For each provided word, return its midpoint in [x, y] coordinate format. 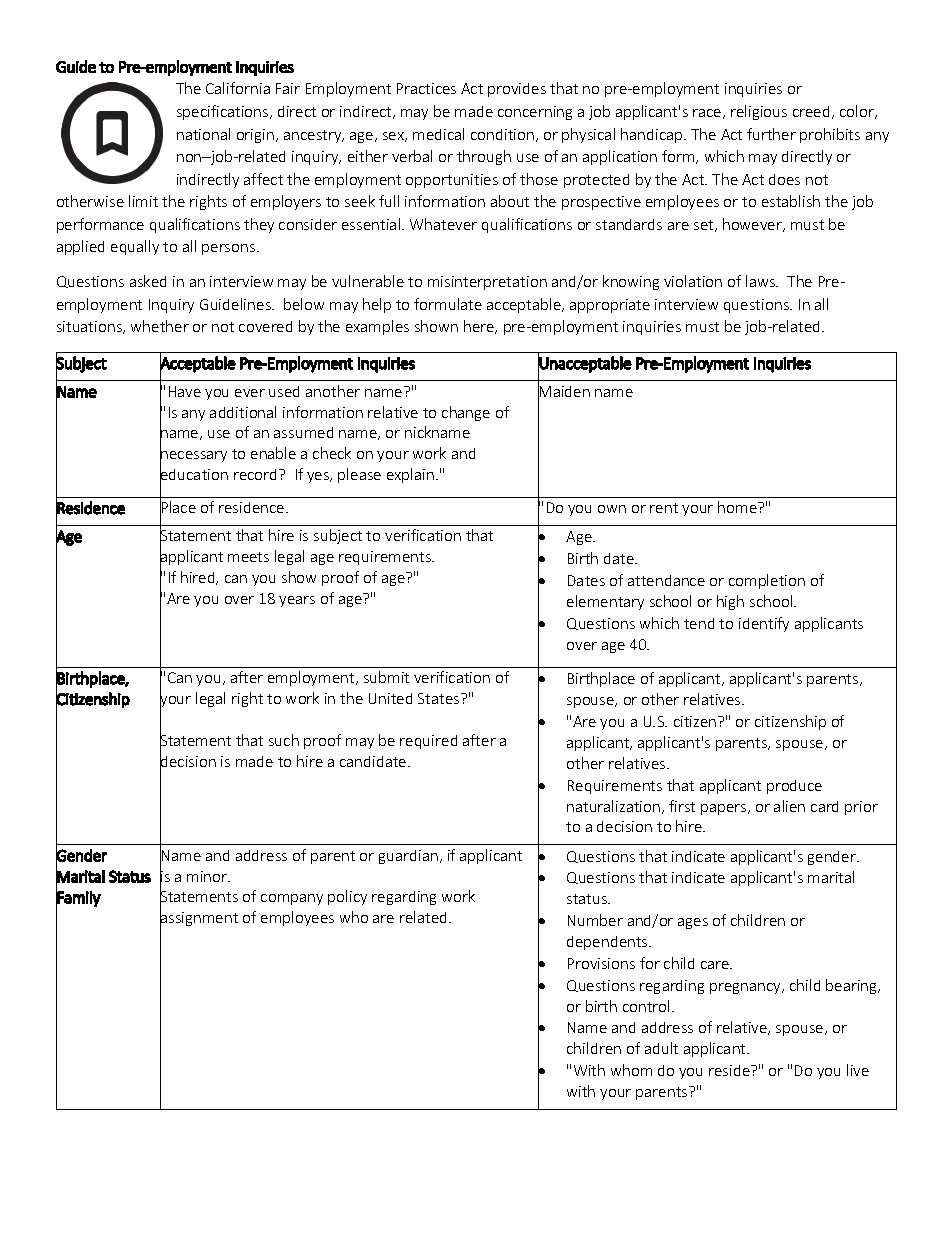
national [203, 134]
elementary [605, 602]
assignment [199, 920]
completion [767, 581]
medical [438, 134]
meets [248, 557]
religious [759, 112]
